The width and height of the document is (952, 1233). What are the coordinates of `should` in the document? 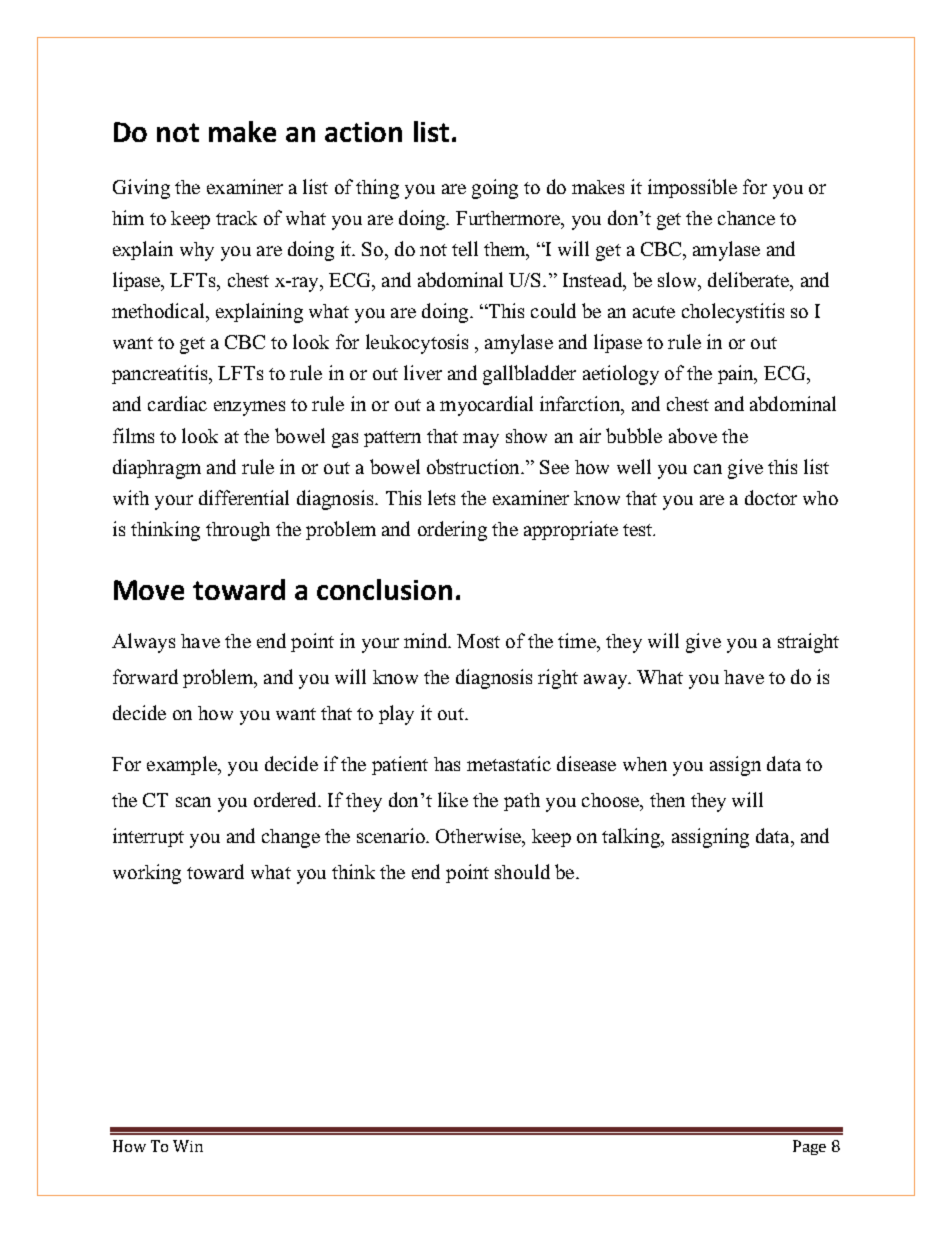 It's located at (522, 871).
